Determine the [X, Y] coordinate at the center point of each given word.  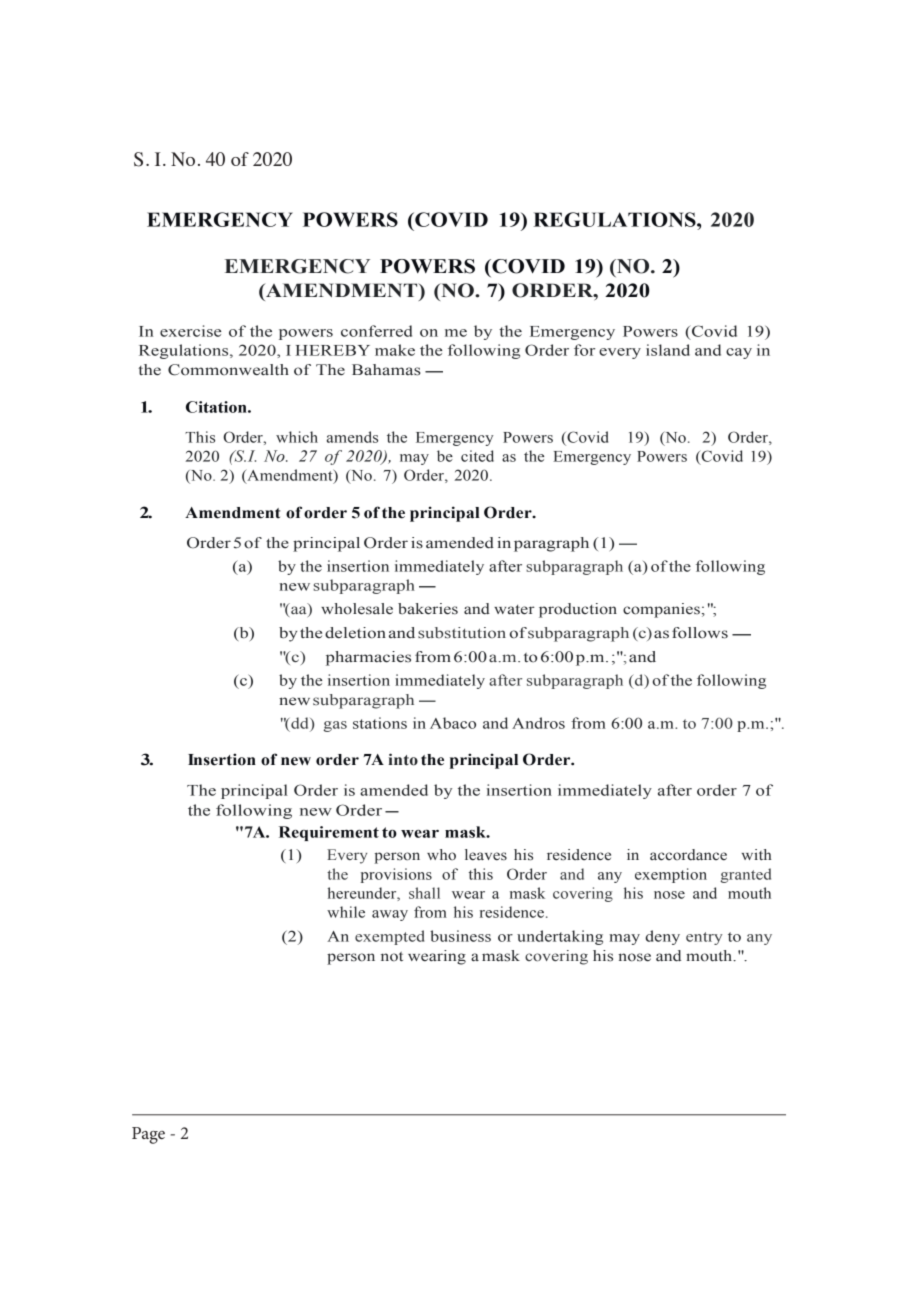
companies [661, 610]
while [346, 912]
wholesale [357, 609]
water [514, 610]
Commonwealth [228, 370]
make [395, 350]
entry [704, 938]
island [668, 350]
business [460, 936]
